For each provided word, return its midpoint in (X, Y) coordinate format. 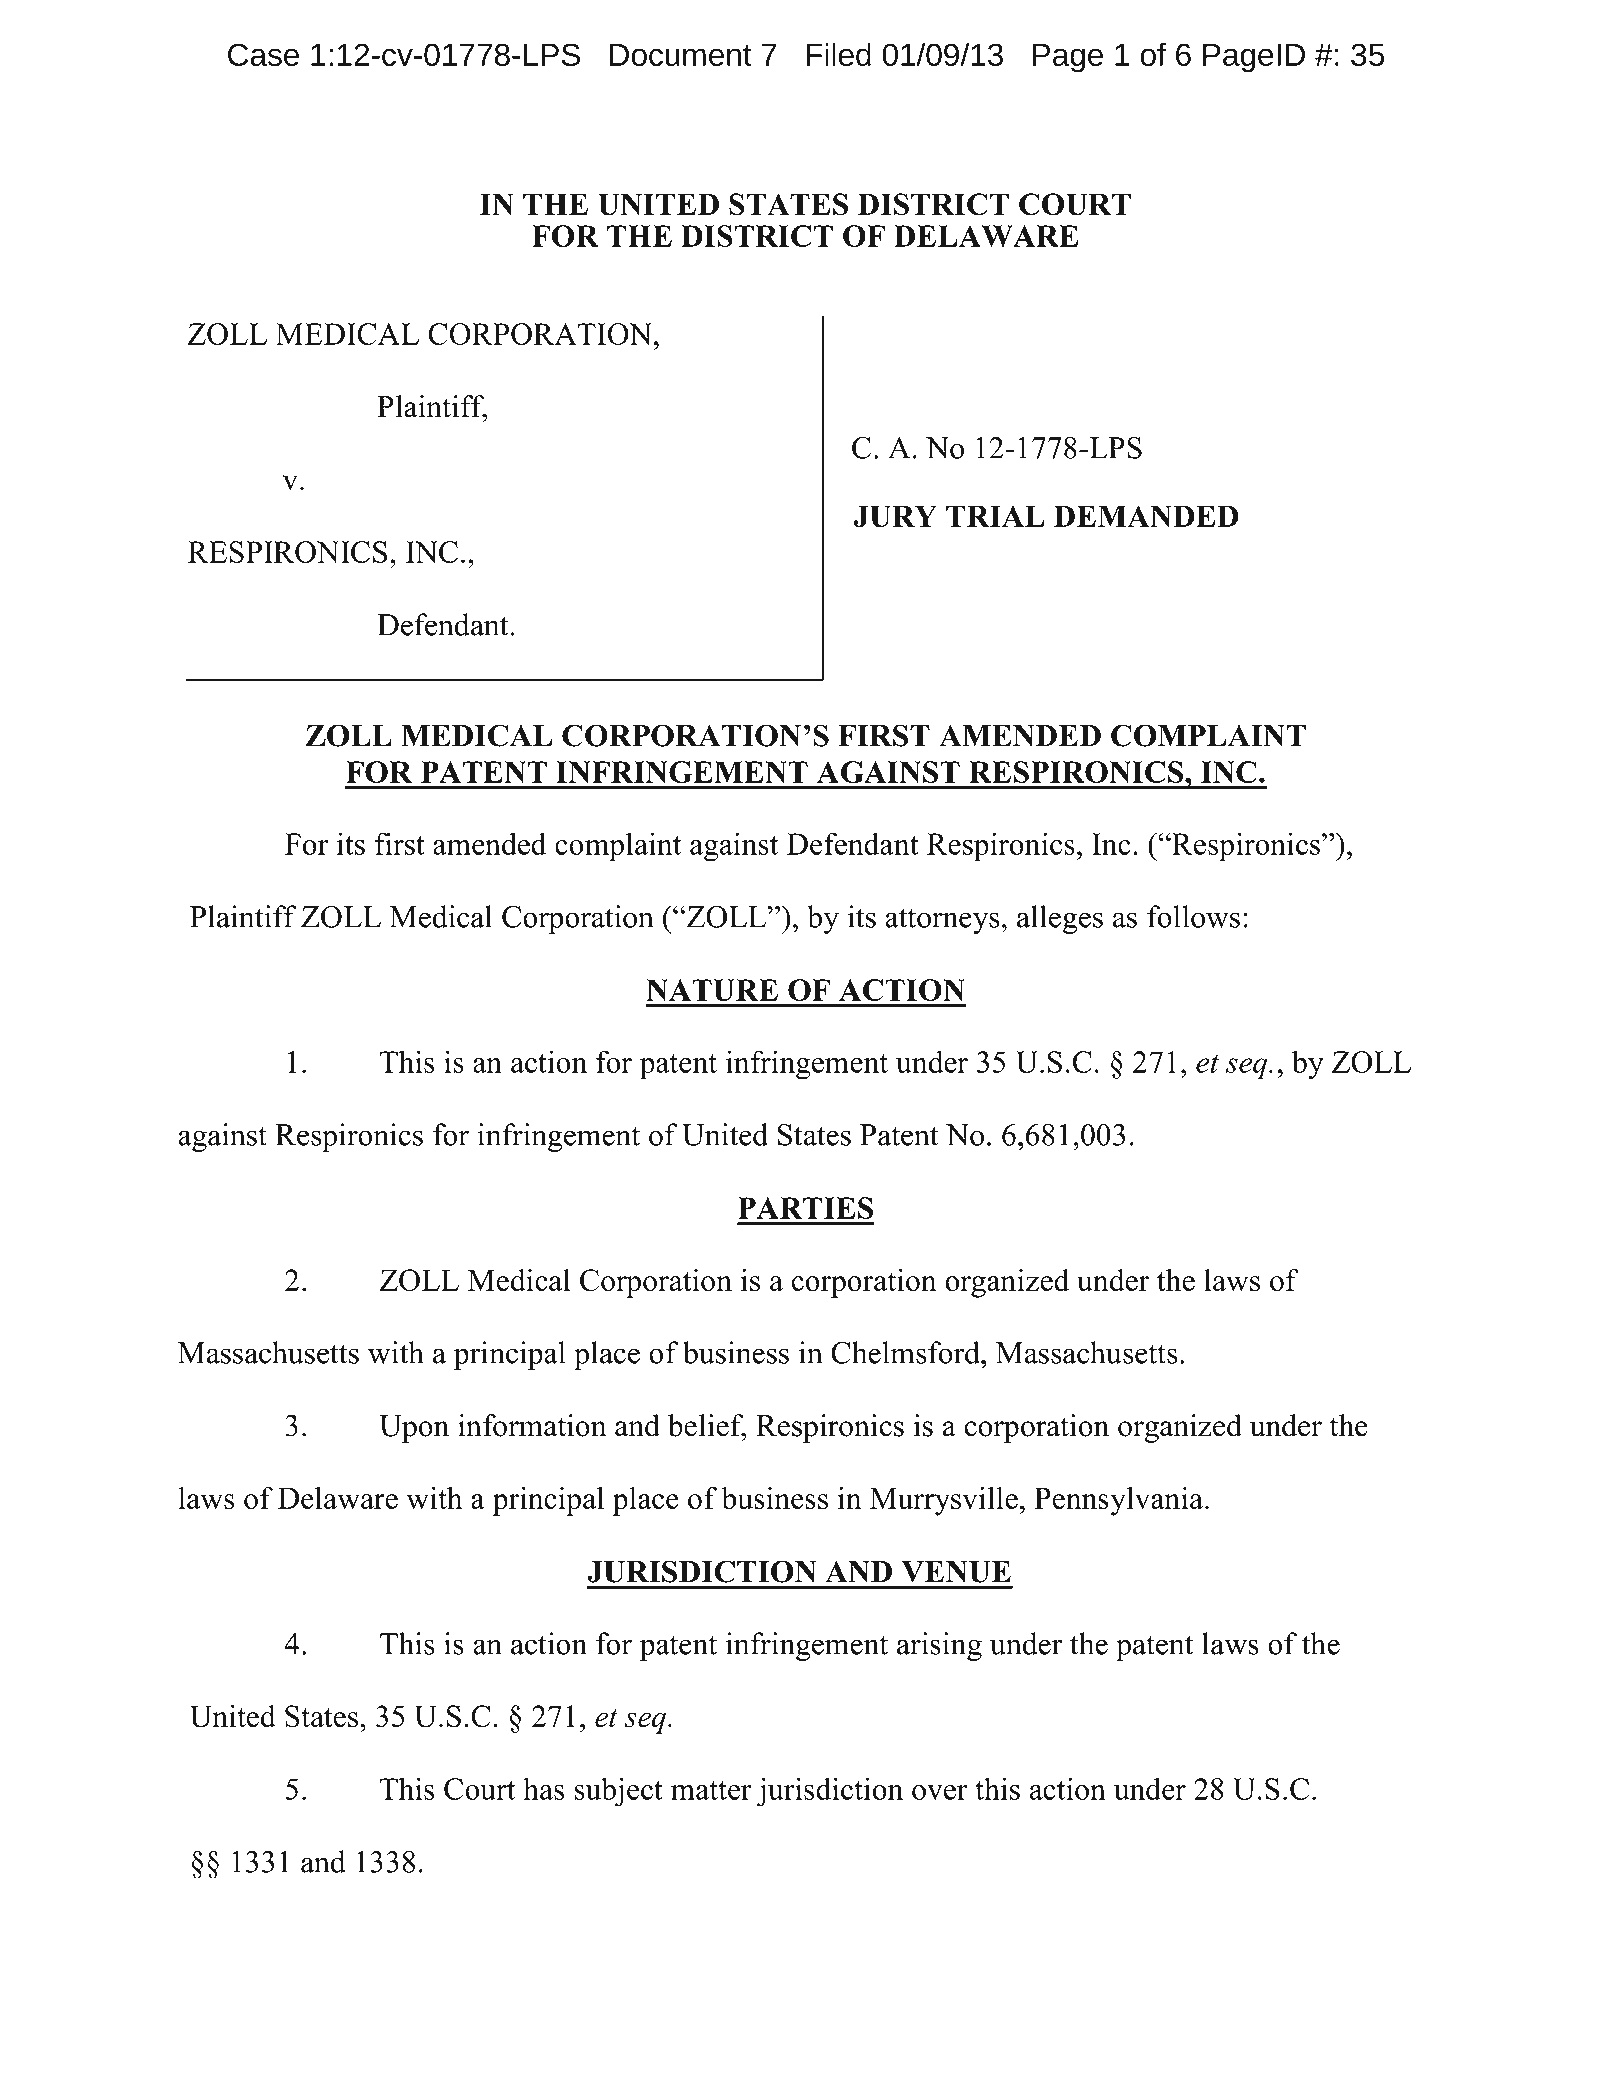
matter (711, 1790)
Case (263, 54)
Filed (838, 54)
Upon (414, 1429)
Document (681, 55)
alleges (1060, 919)
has (543, 1788)
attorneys (942, 921)
